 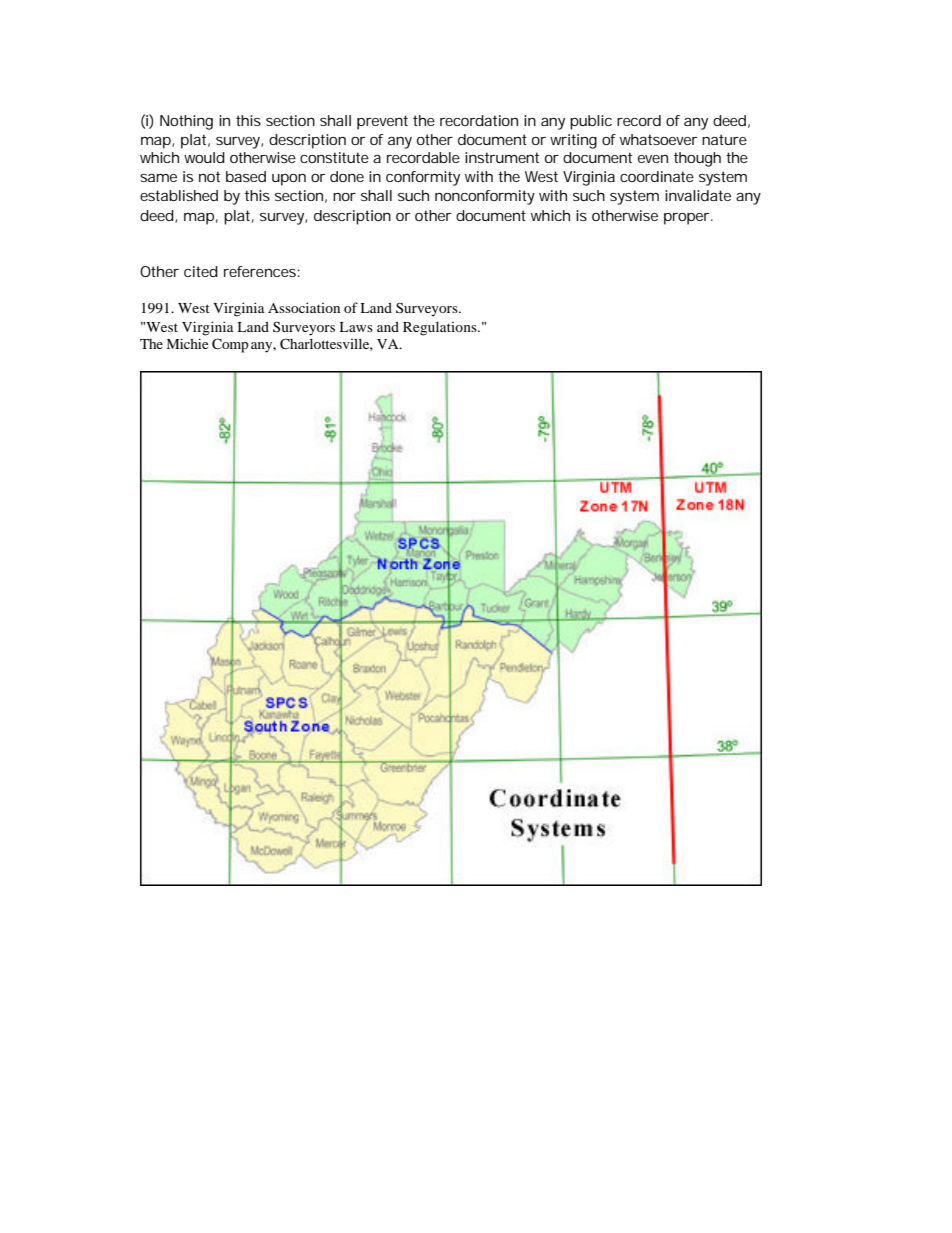 I want to click on Regulations, so click(x=441, y=328).
